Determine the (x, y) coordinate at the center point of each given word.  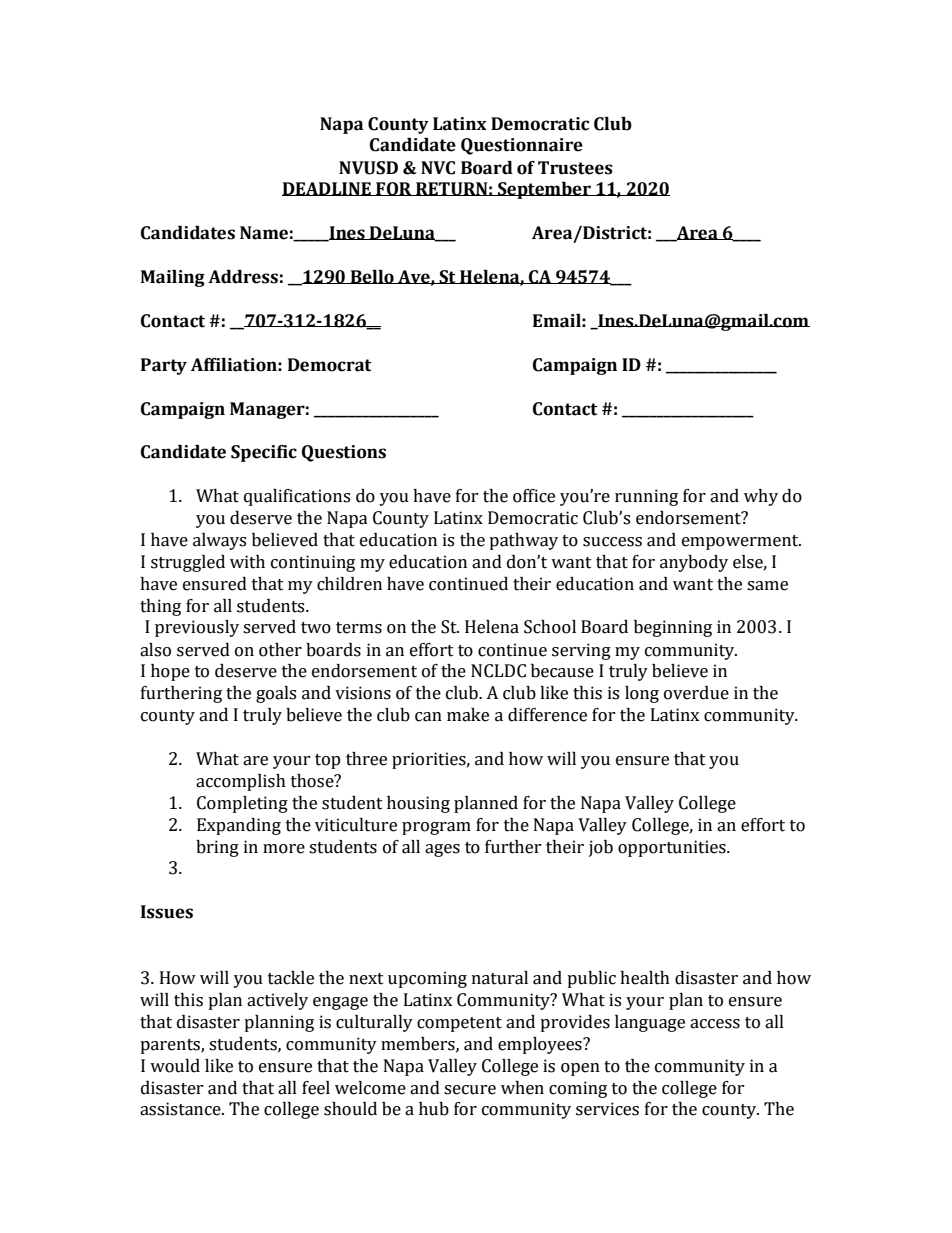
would (175, 1066)
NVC (438, 168)
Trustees (575, 168)
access (715, 1024)
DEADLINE (327, 189)
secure (470, 1090)
